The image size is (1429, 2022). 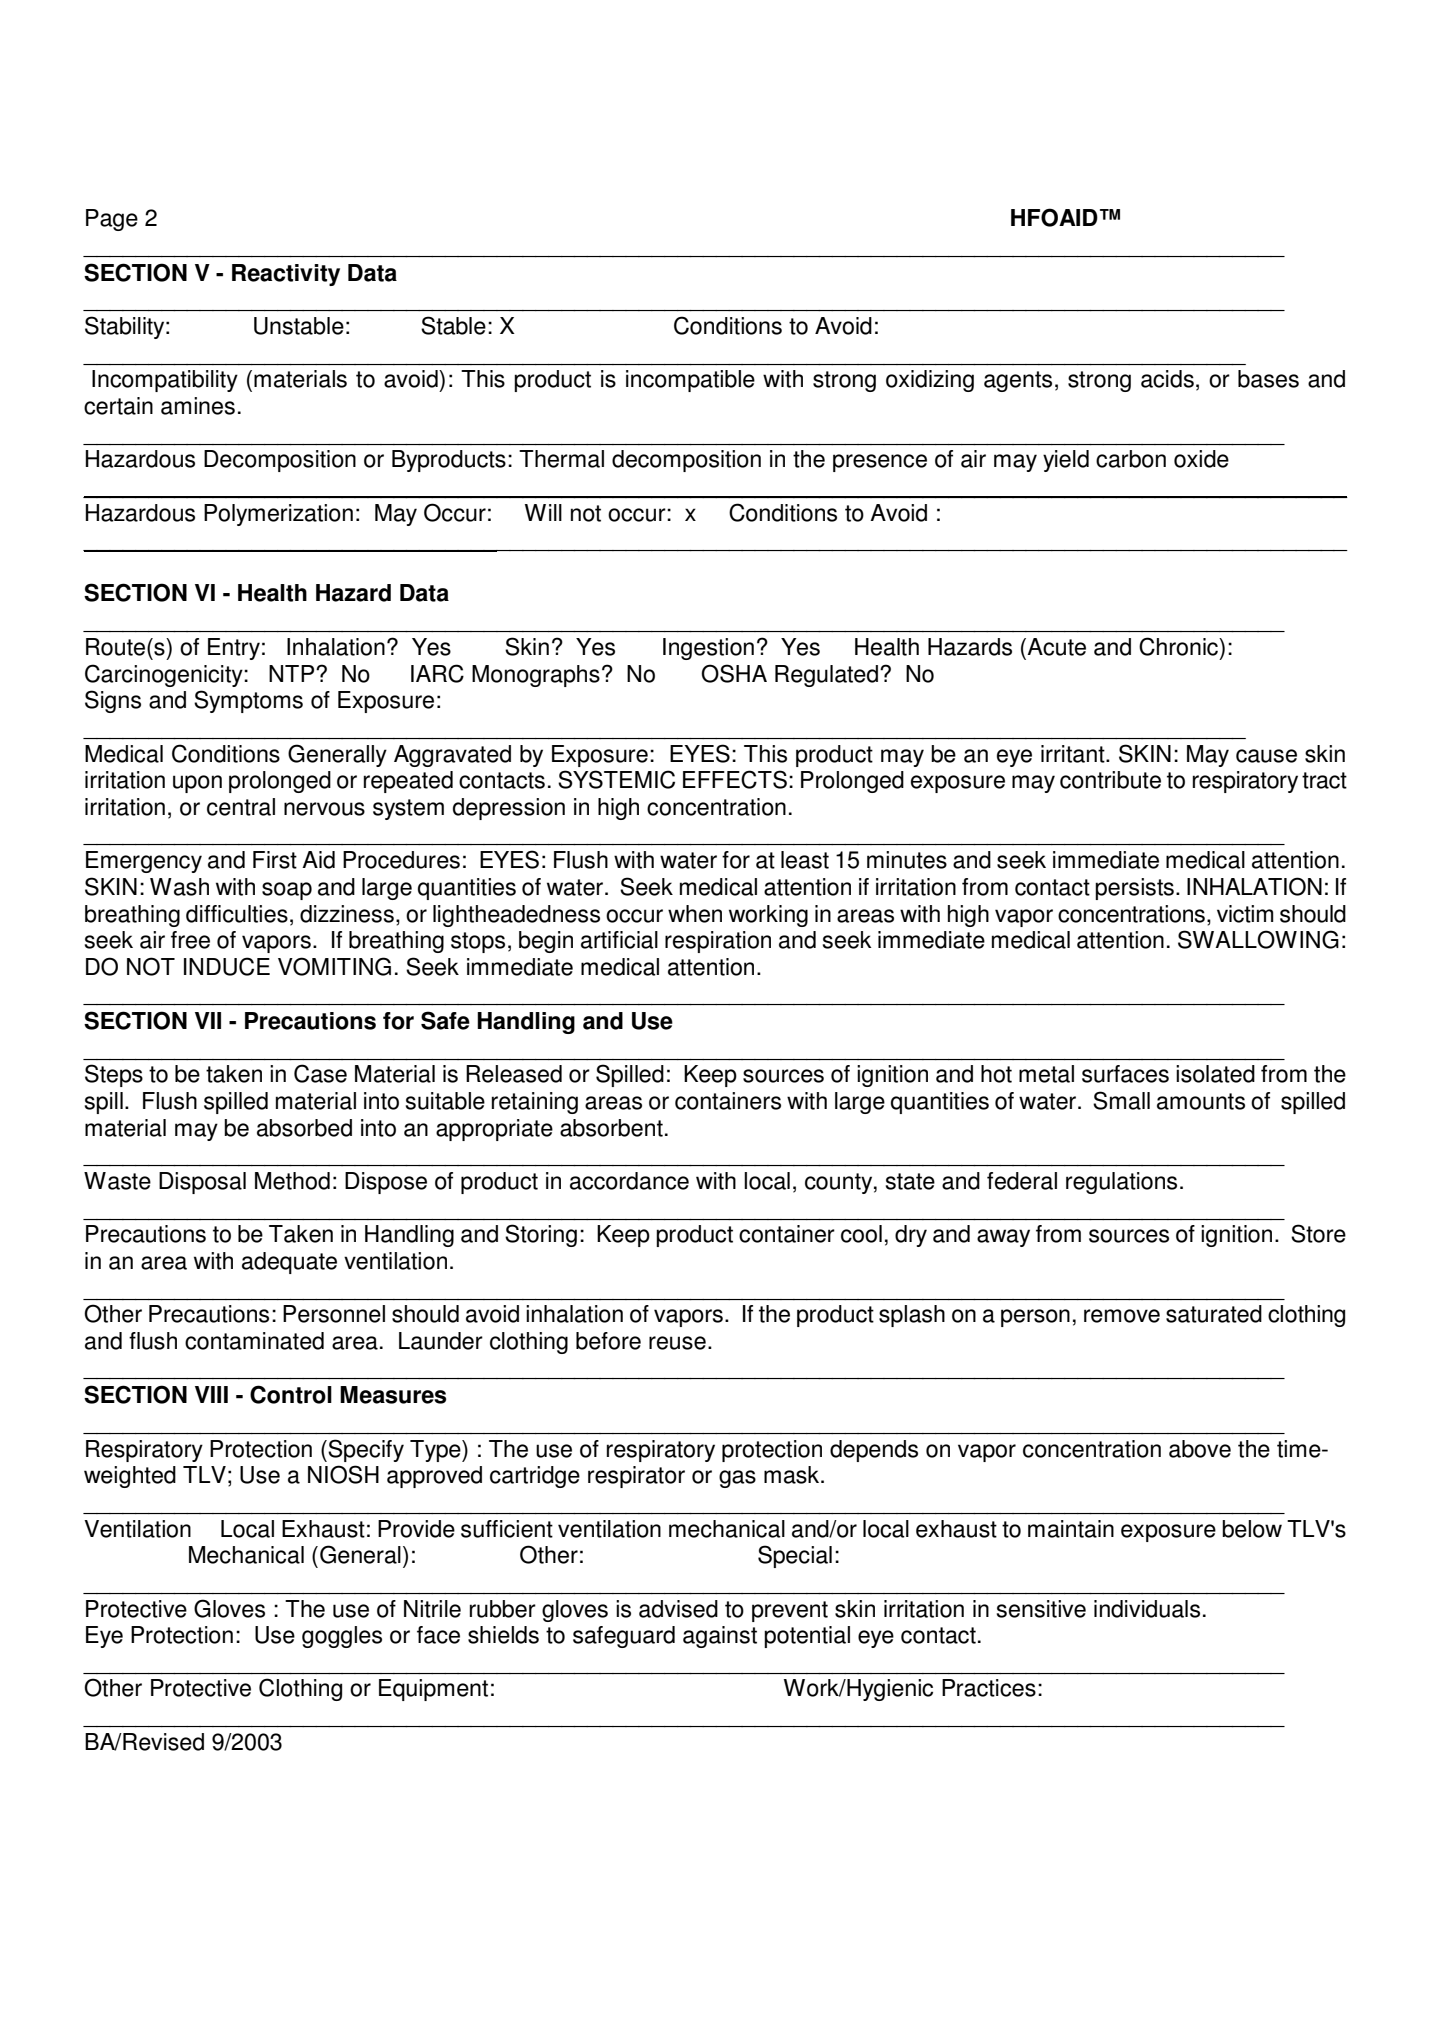 What do you see at coordinates (1258, 939) in the screenshot?
I see `SWALLOWING` at bounding box center [1258, 939].
